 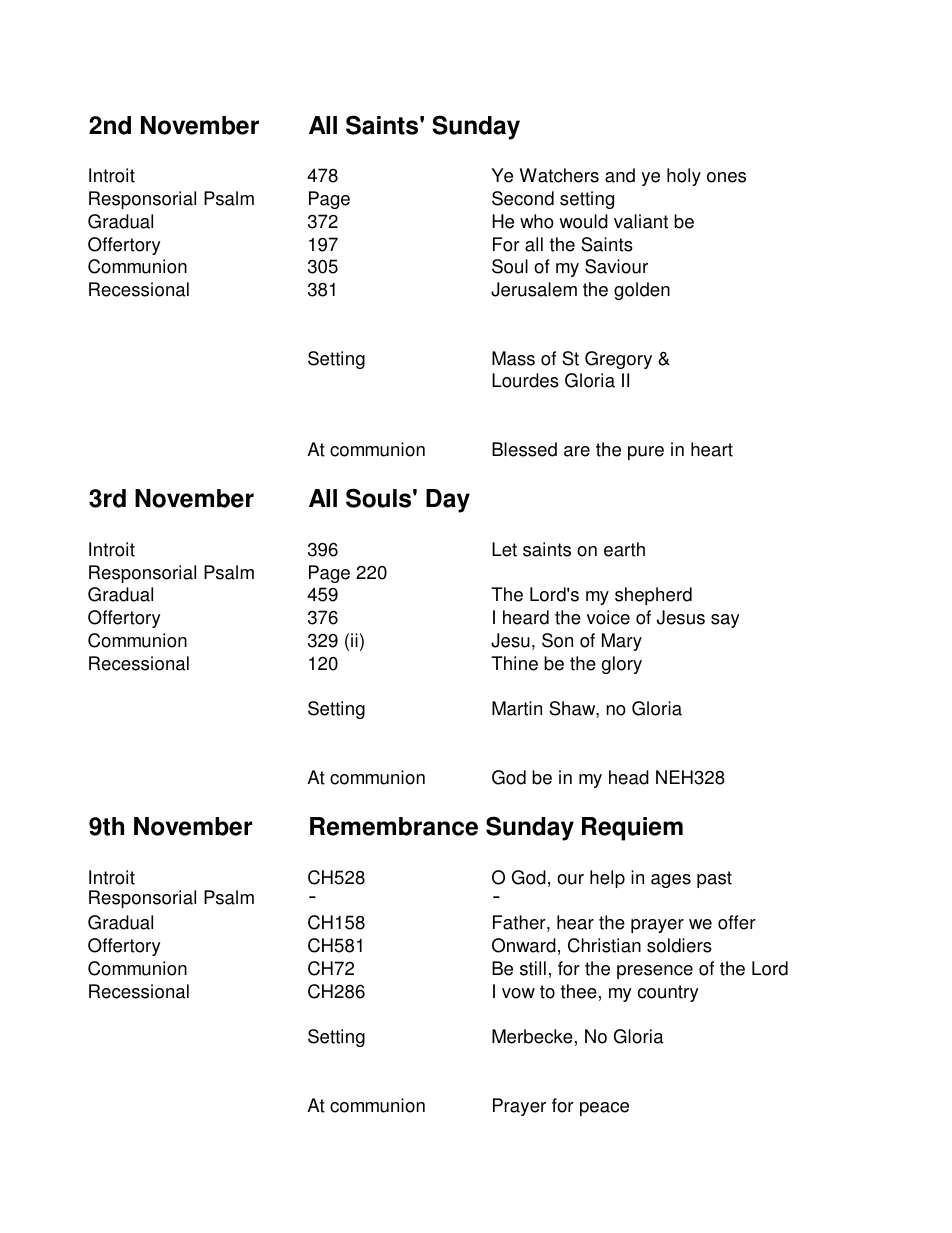 What do you see at coordinates (523, 198) in the screenshot?
I see `Second` at bounding box center [523, 198].
